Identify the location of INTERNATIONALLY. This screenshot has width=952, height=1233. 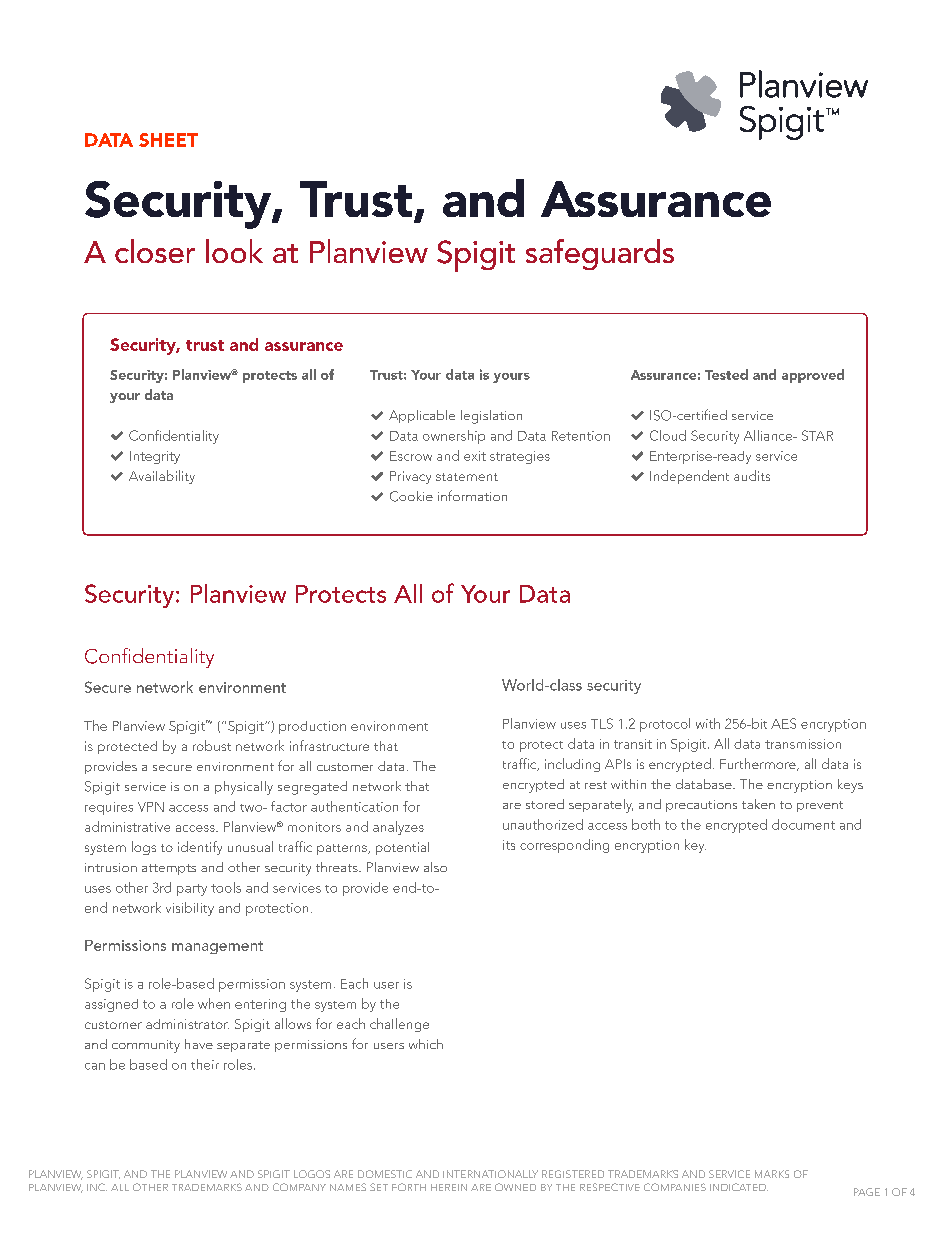
(490, 1174).
